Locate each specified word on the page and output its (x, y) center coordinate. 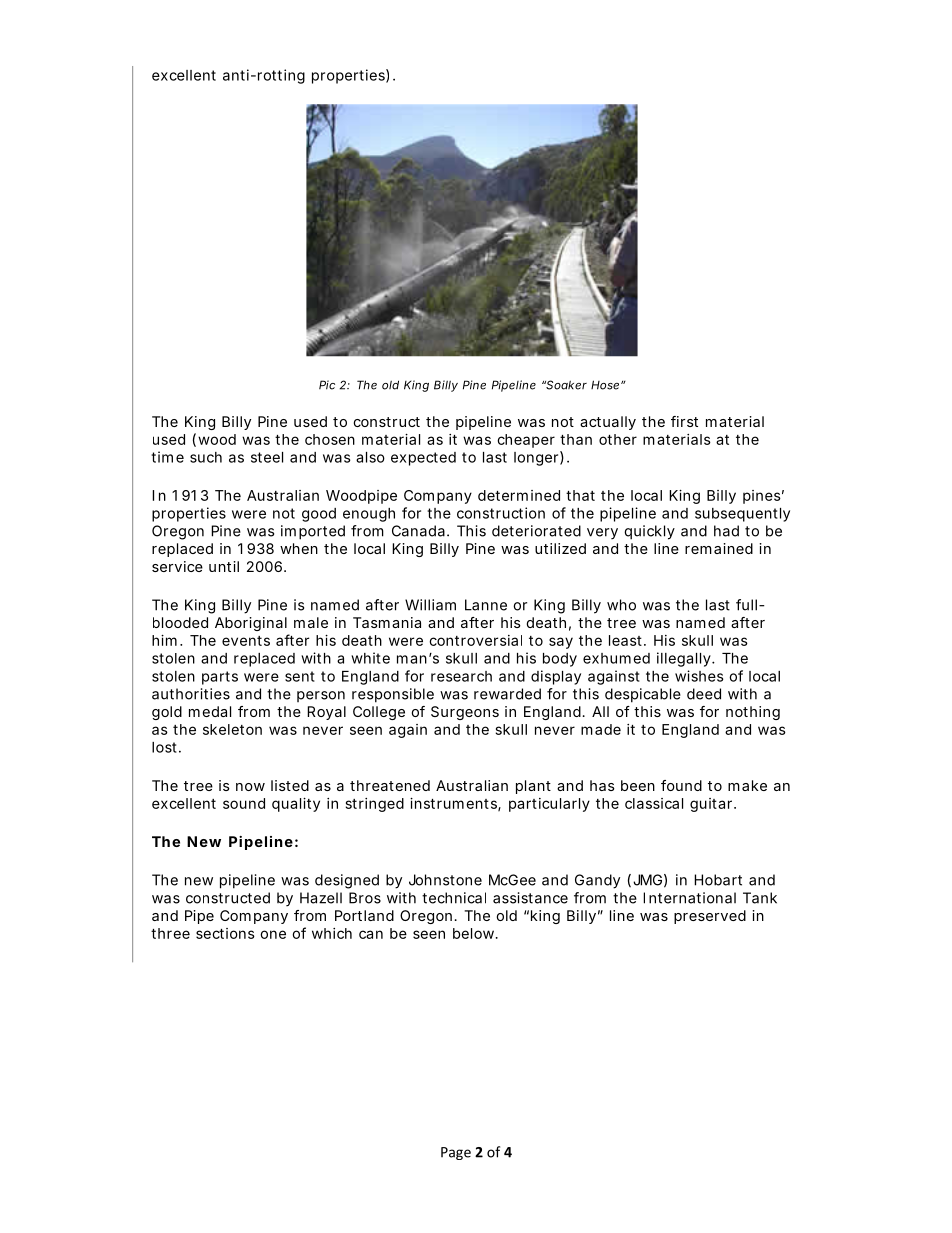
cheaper (526, 441)
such (206, 457)
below (475, 933)
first (684, 421)
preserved (710, 917)
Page (456, 1153)
